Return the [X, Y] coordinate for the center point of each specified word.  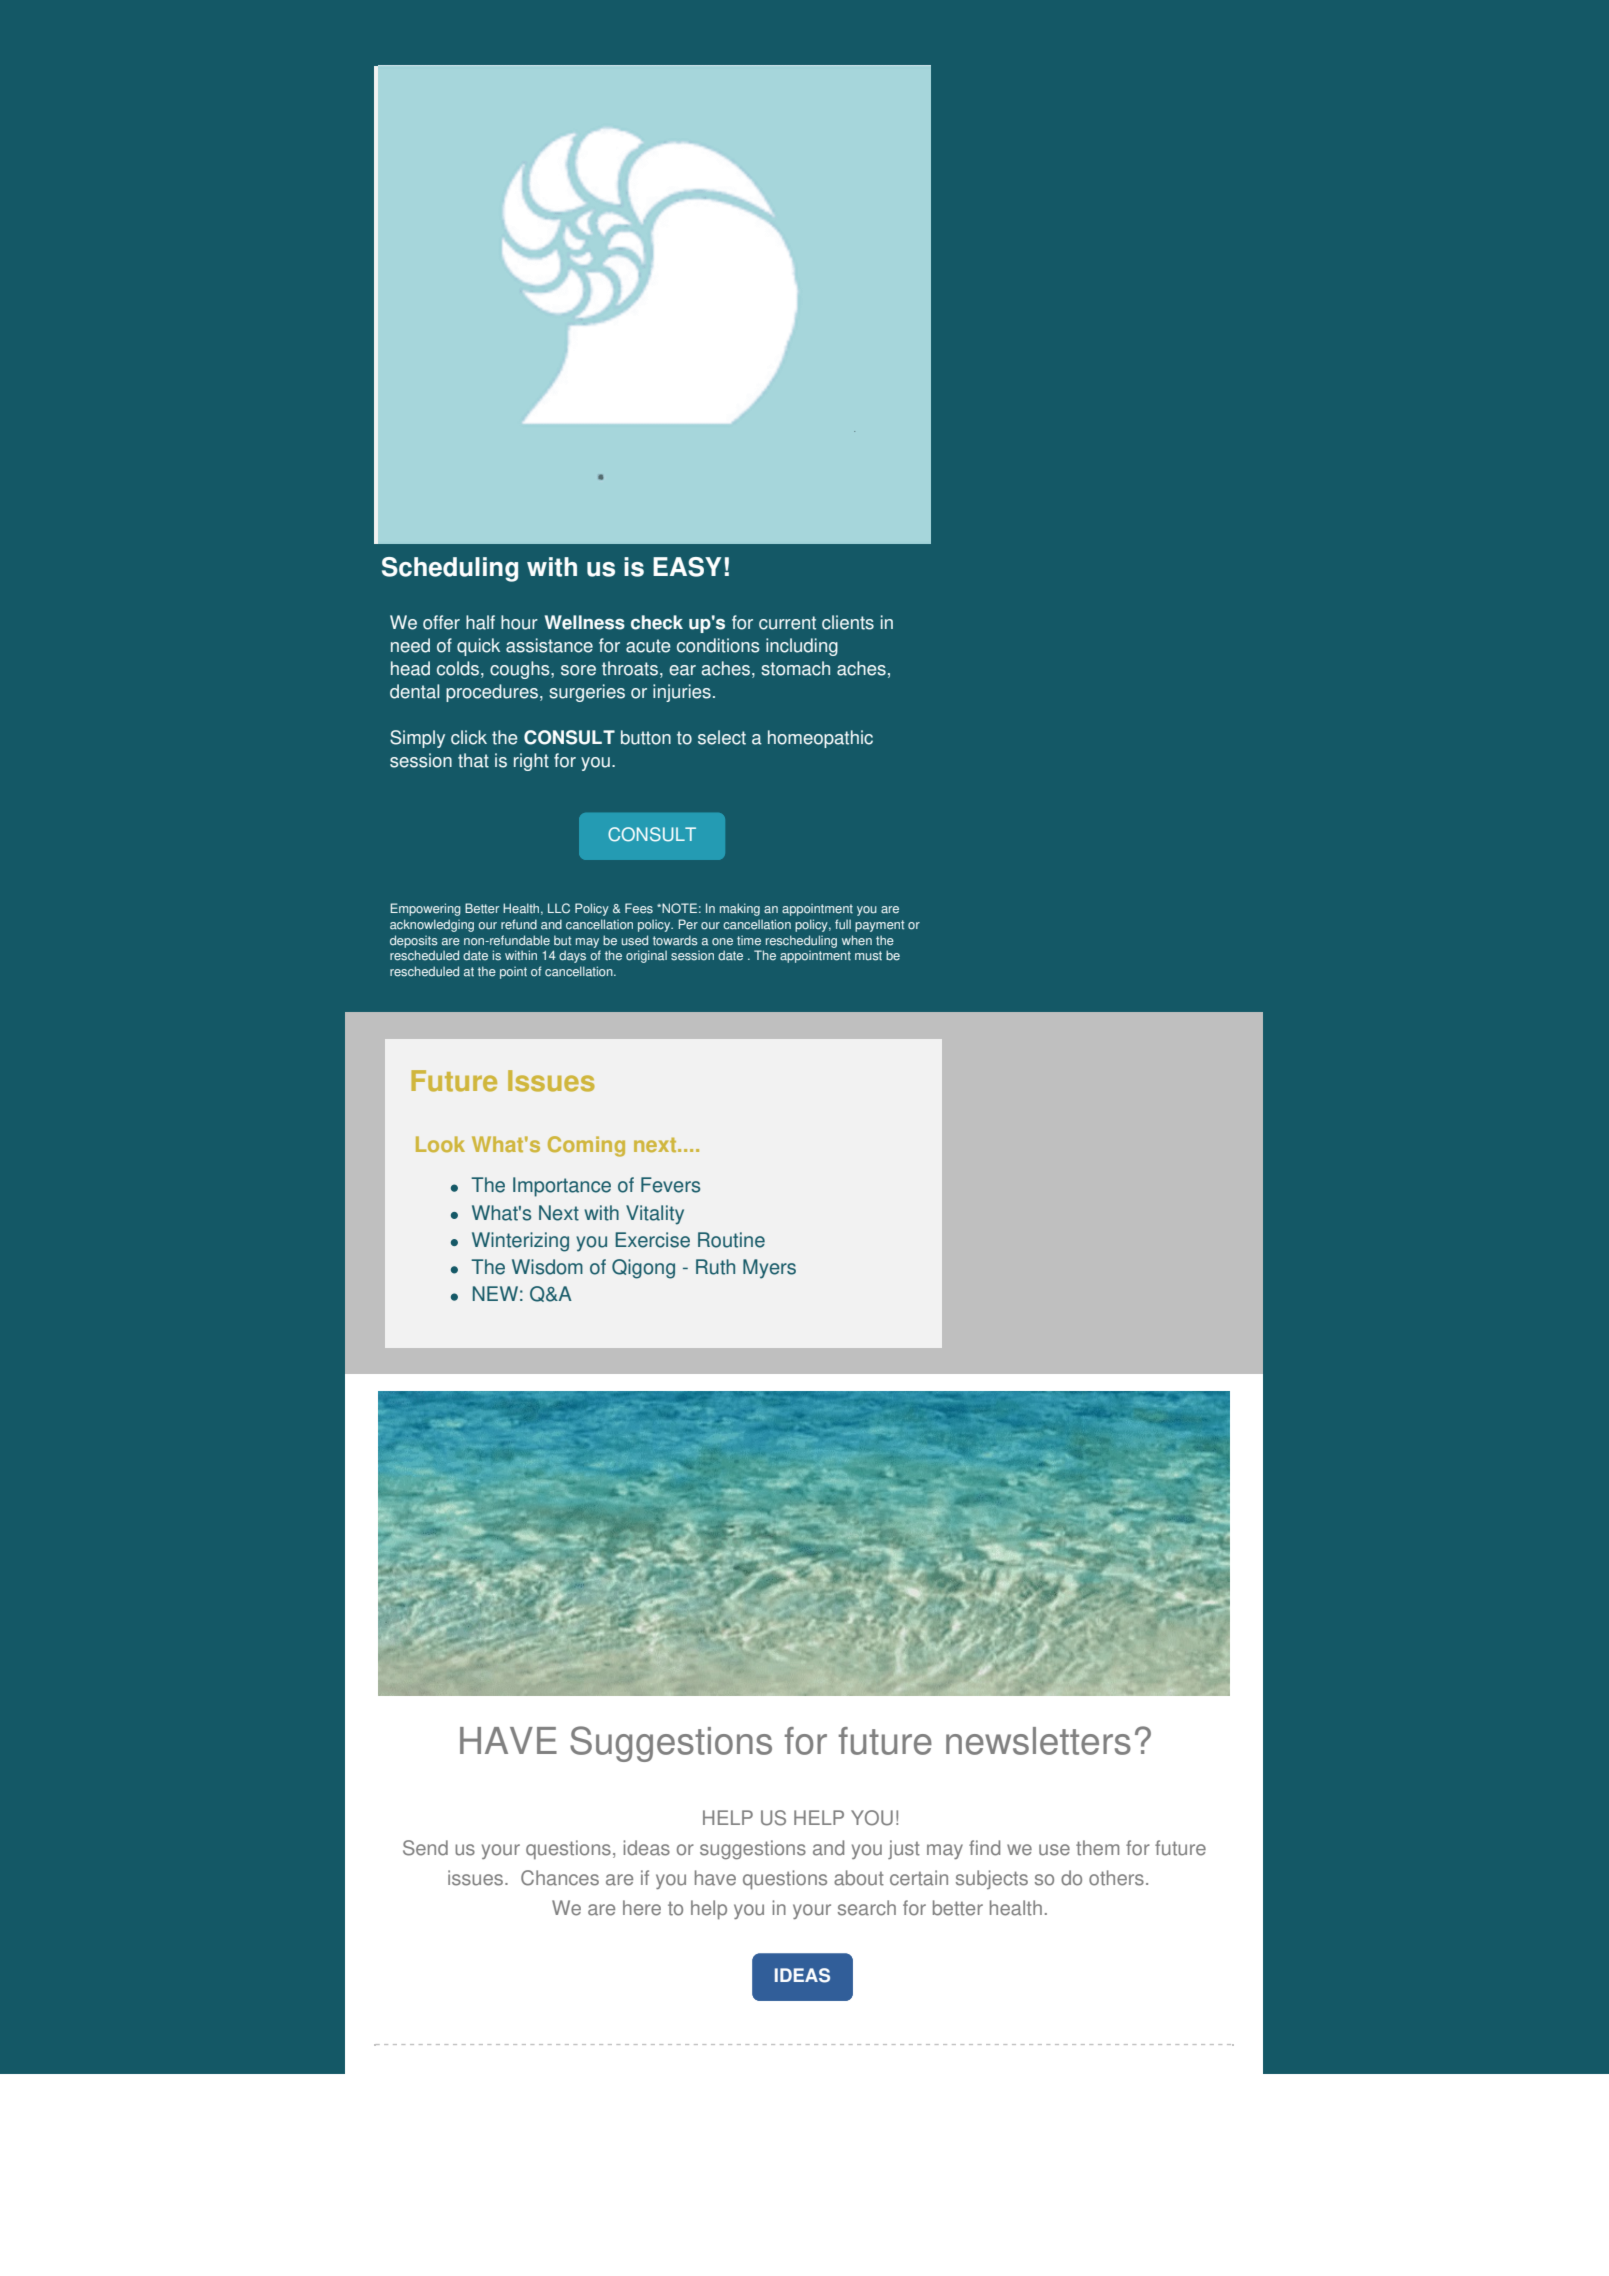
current [787, 623]
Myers [769, 1269]
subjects [992, 1879]
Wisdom [547, 1267]
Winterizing [520, 1242]
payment [879, 926]
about [859, 1878]
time [749, 941]
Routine [731, 1240]
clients [848, 622]
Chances [560, 1878]
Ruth [715, 1267]
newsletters [1038, 1741]
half [480, 622]
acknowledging [432, 925]
